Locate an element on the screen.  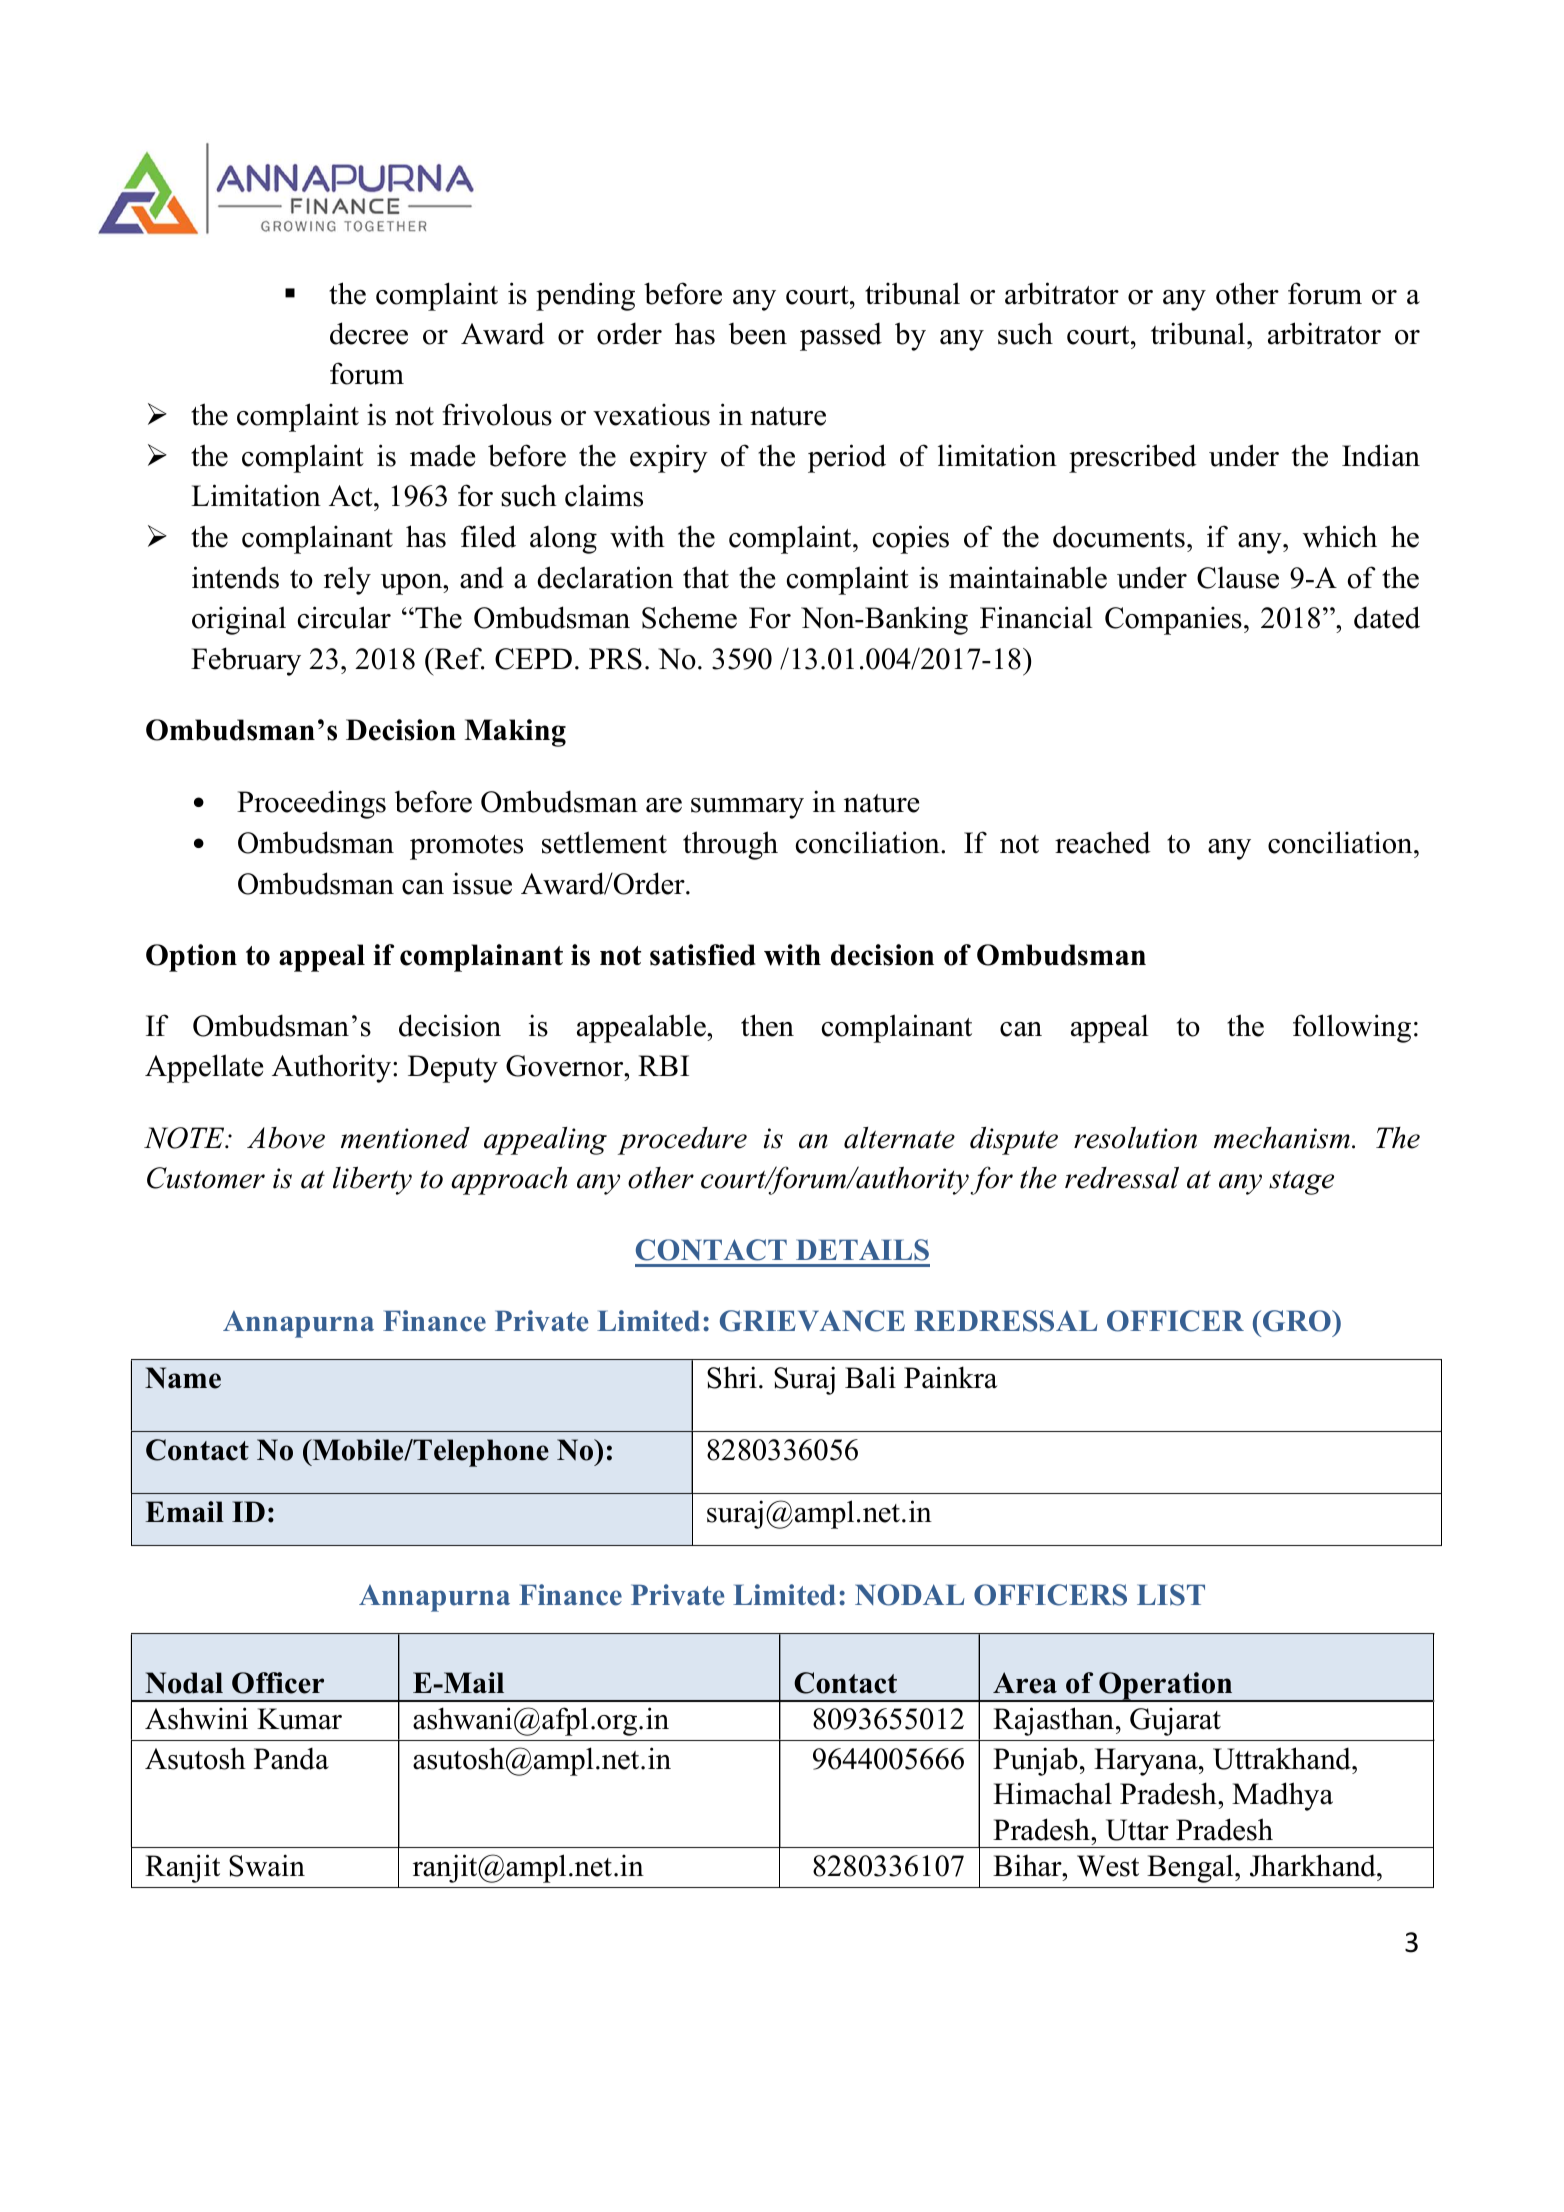
Companies is located at coordinates (1173, 620).
